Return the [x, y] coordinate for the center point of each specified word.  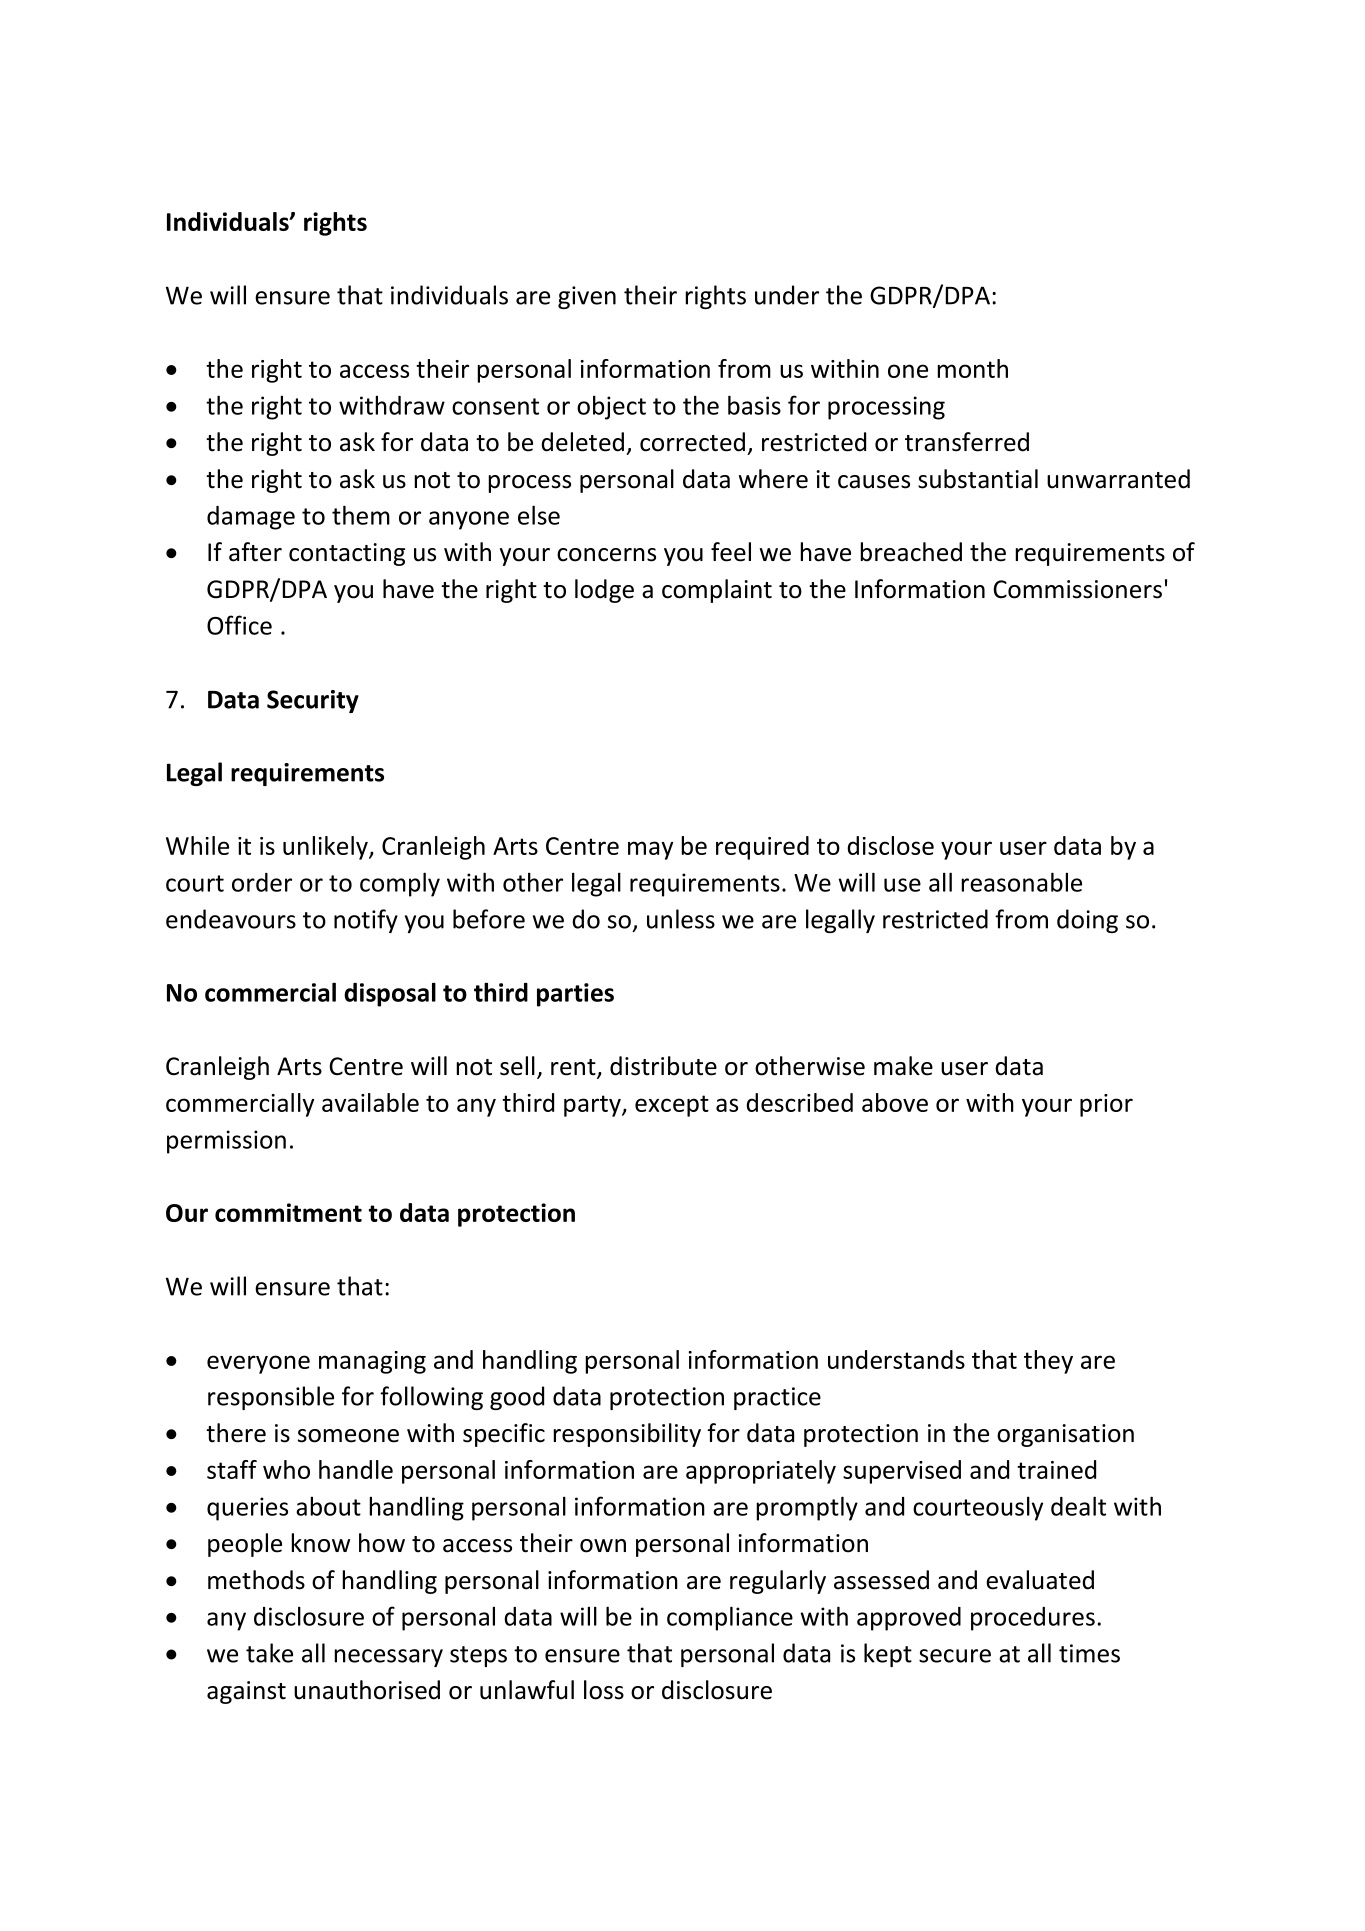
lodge [604, 591]
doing [1087, 921]
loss [604, 1690]
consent [495, 406]
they [1048, 1362]
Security [313, 701]
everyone [258, 1364]
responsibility [627, 1435]
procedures [1033, 1619]
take [269, 1653]
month [972, 368]
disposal [390, 994]
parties [575, 995]
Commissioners [1077, 589]
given [587, 297]
